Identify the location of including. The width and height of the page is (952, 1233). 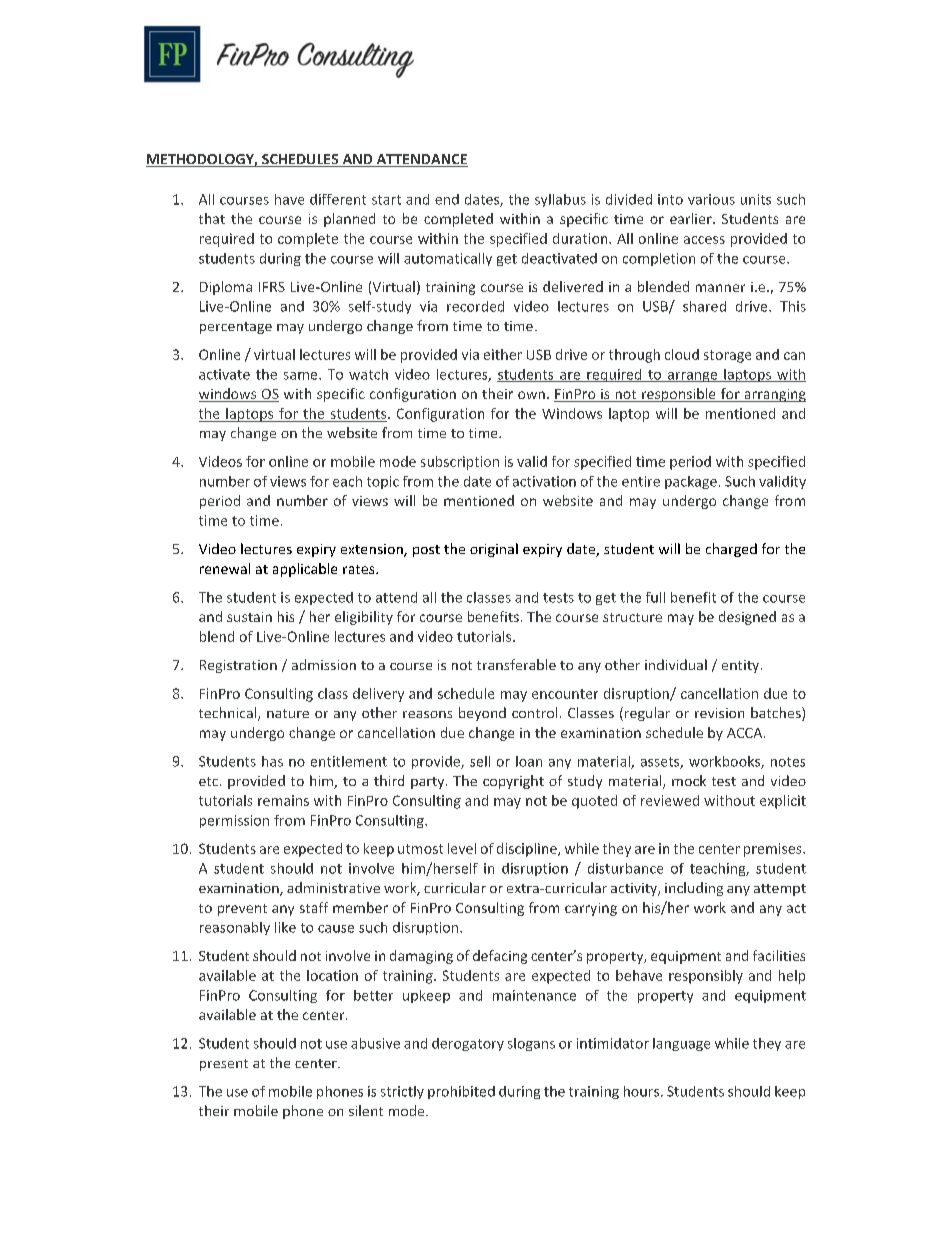
(694, 889).
